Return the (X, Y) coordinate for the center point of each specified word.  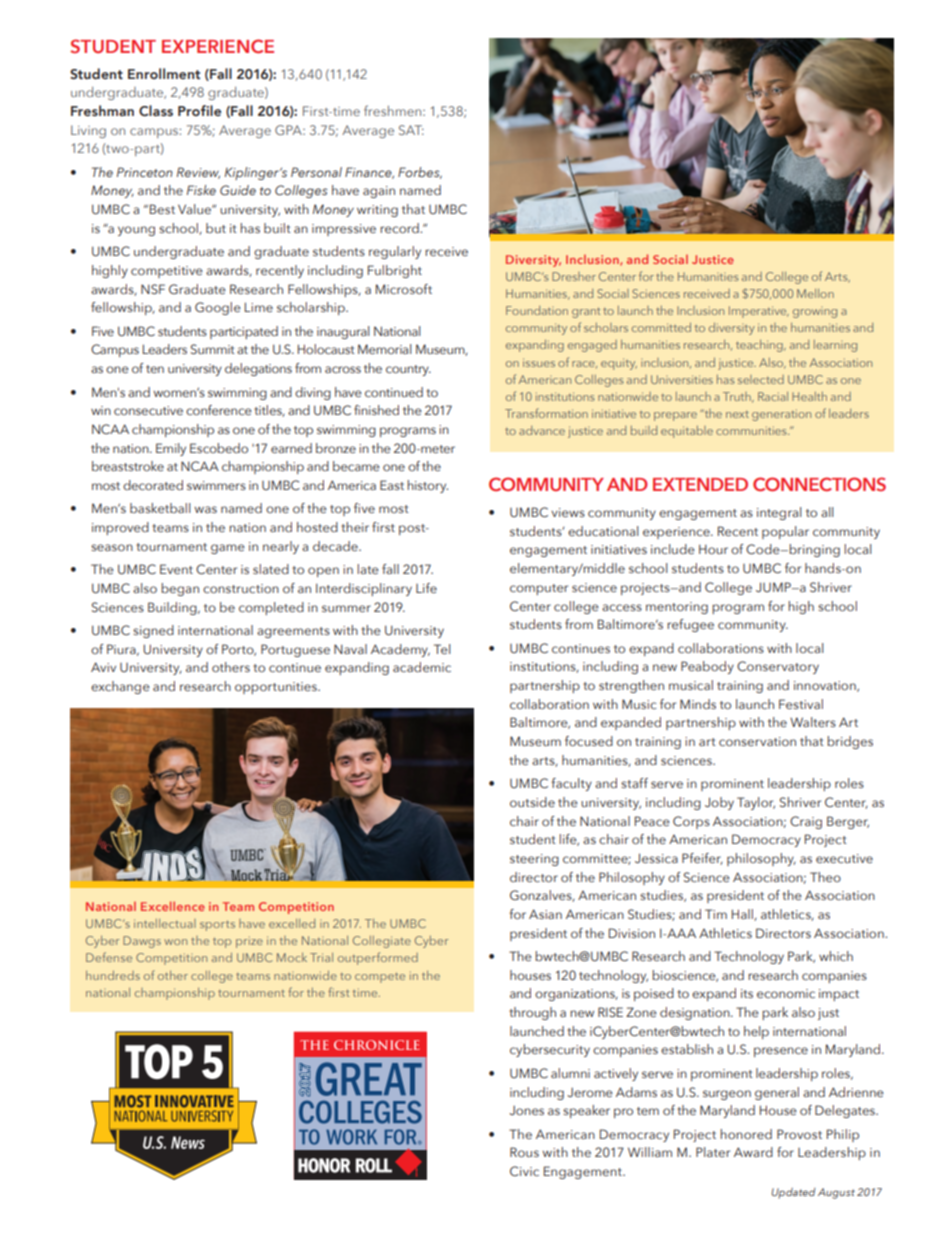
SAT (411, 130)
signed (153, 631)
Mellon (815, 293)
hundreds (113, 975)
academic (422, 667)
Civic (524, 1171)
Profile (199, 110)
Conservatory (778, 667)
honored (746, 1134)
